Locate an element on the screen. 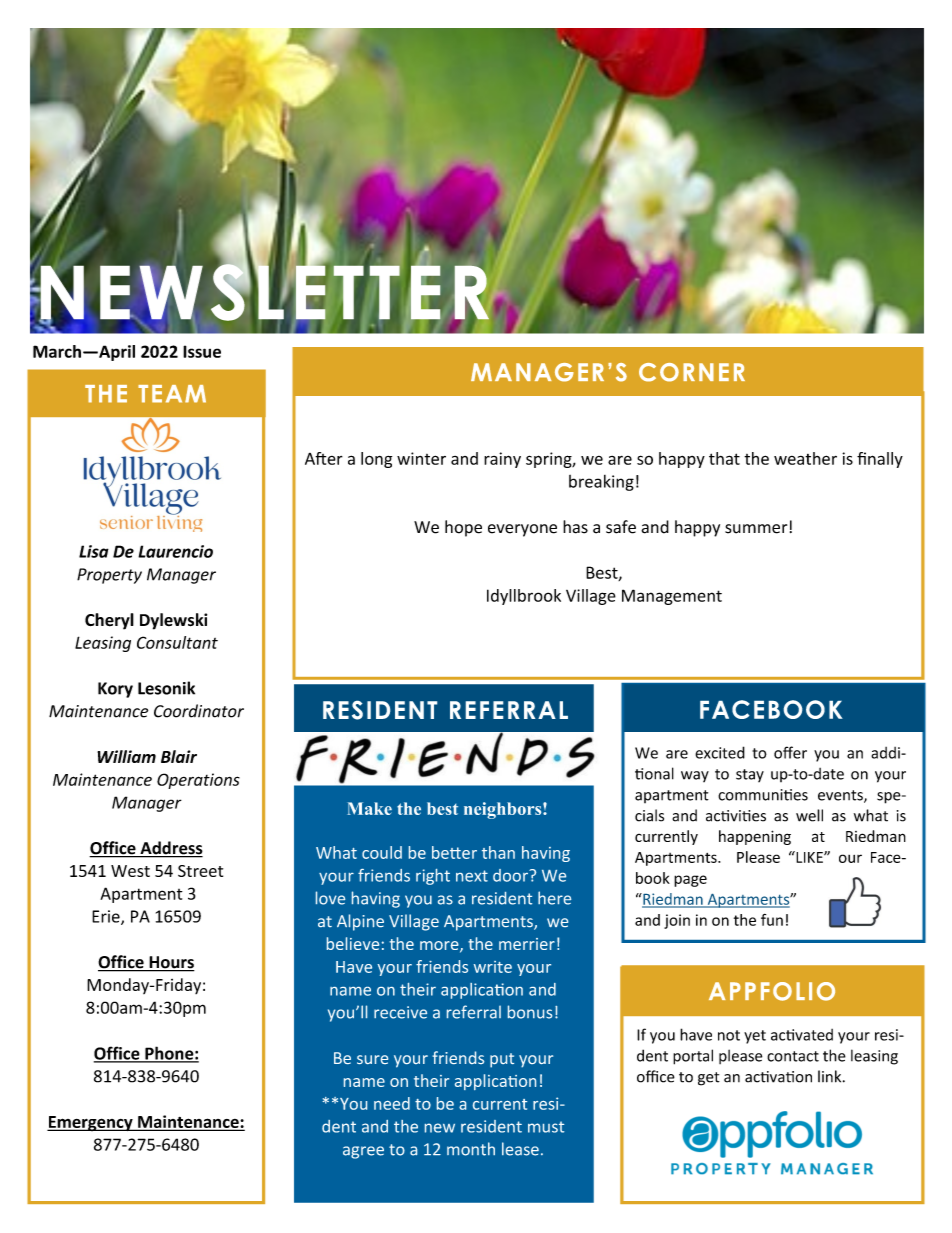 The image size is (952, 1233). month is located at coordinates (471, 1149).
